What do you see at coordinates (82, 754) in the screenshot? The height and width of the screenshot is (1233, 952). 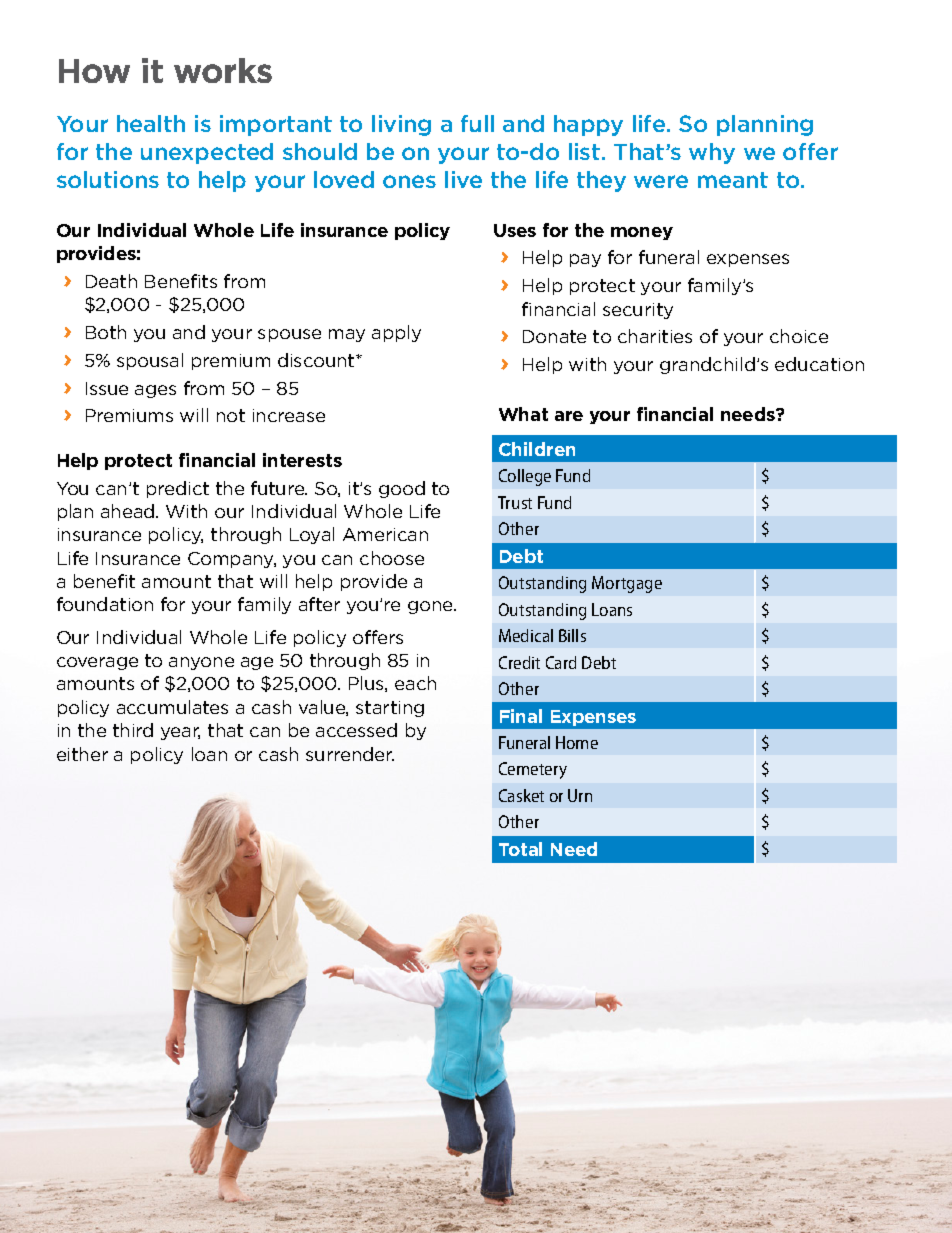 I see `either` at bounding box center [82, 754].
